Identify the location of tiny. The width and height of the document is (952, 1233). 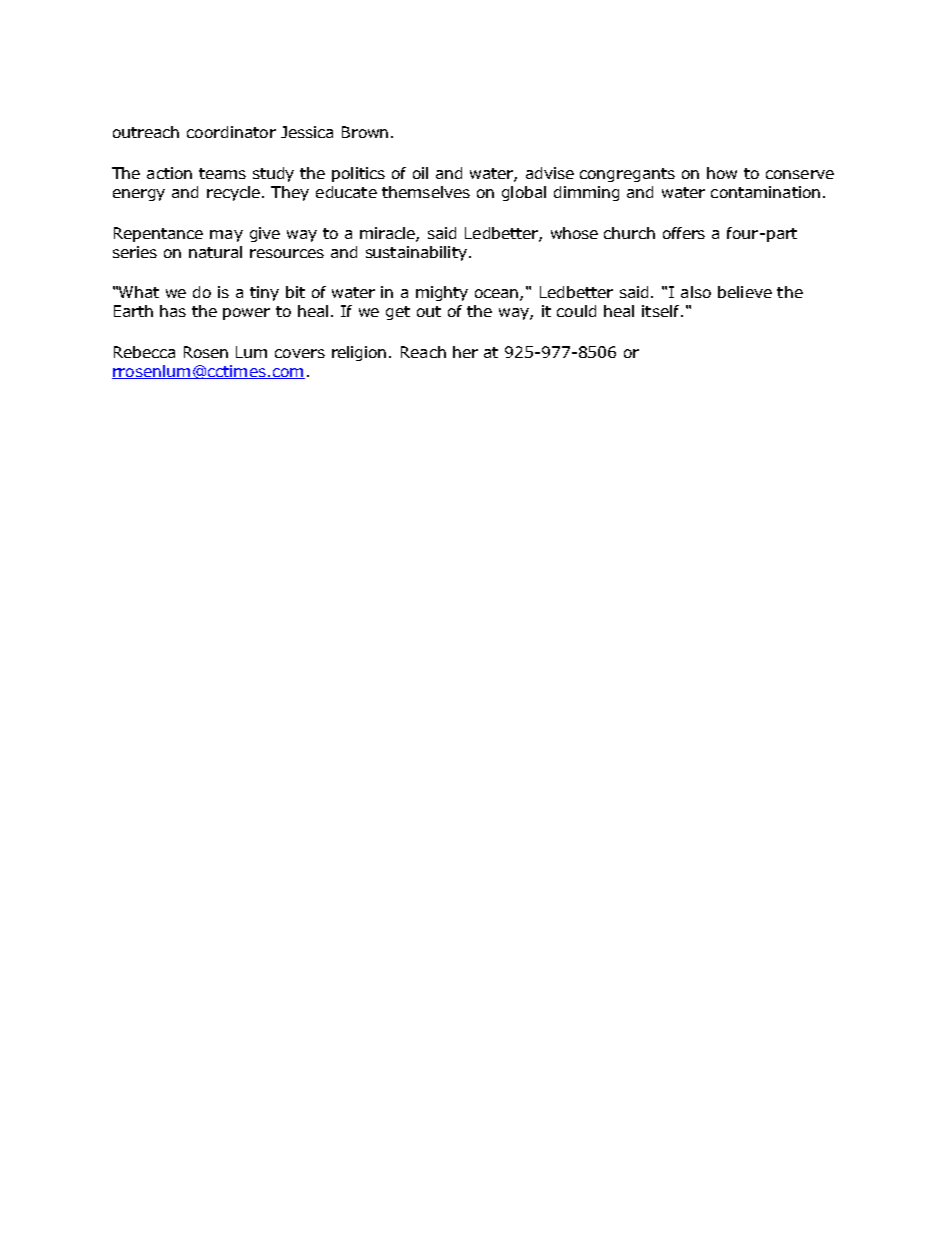
(264, 293).
